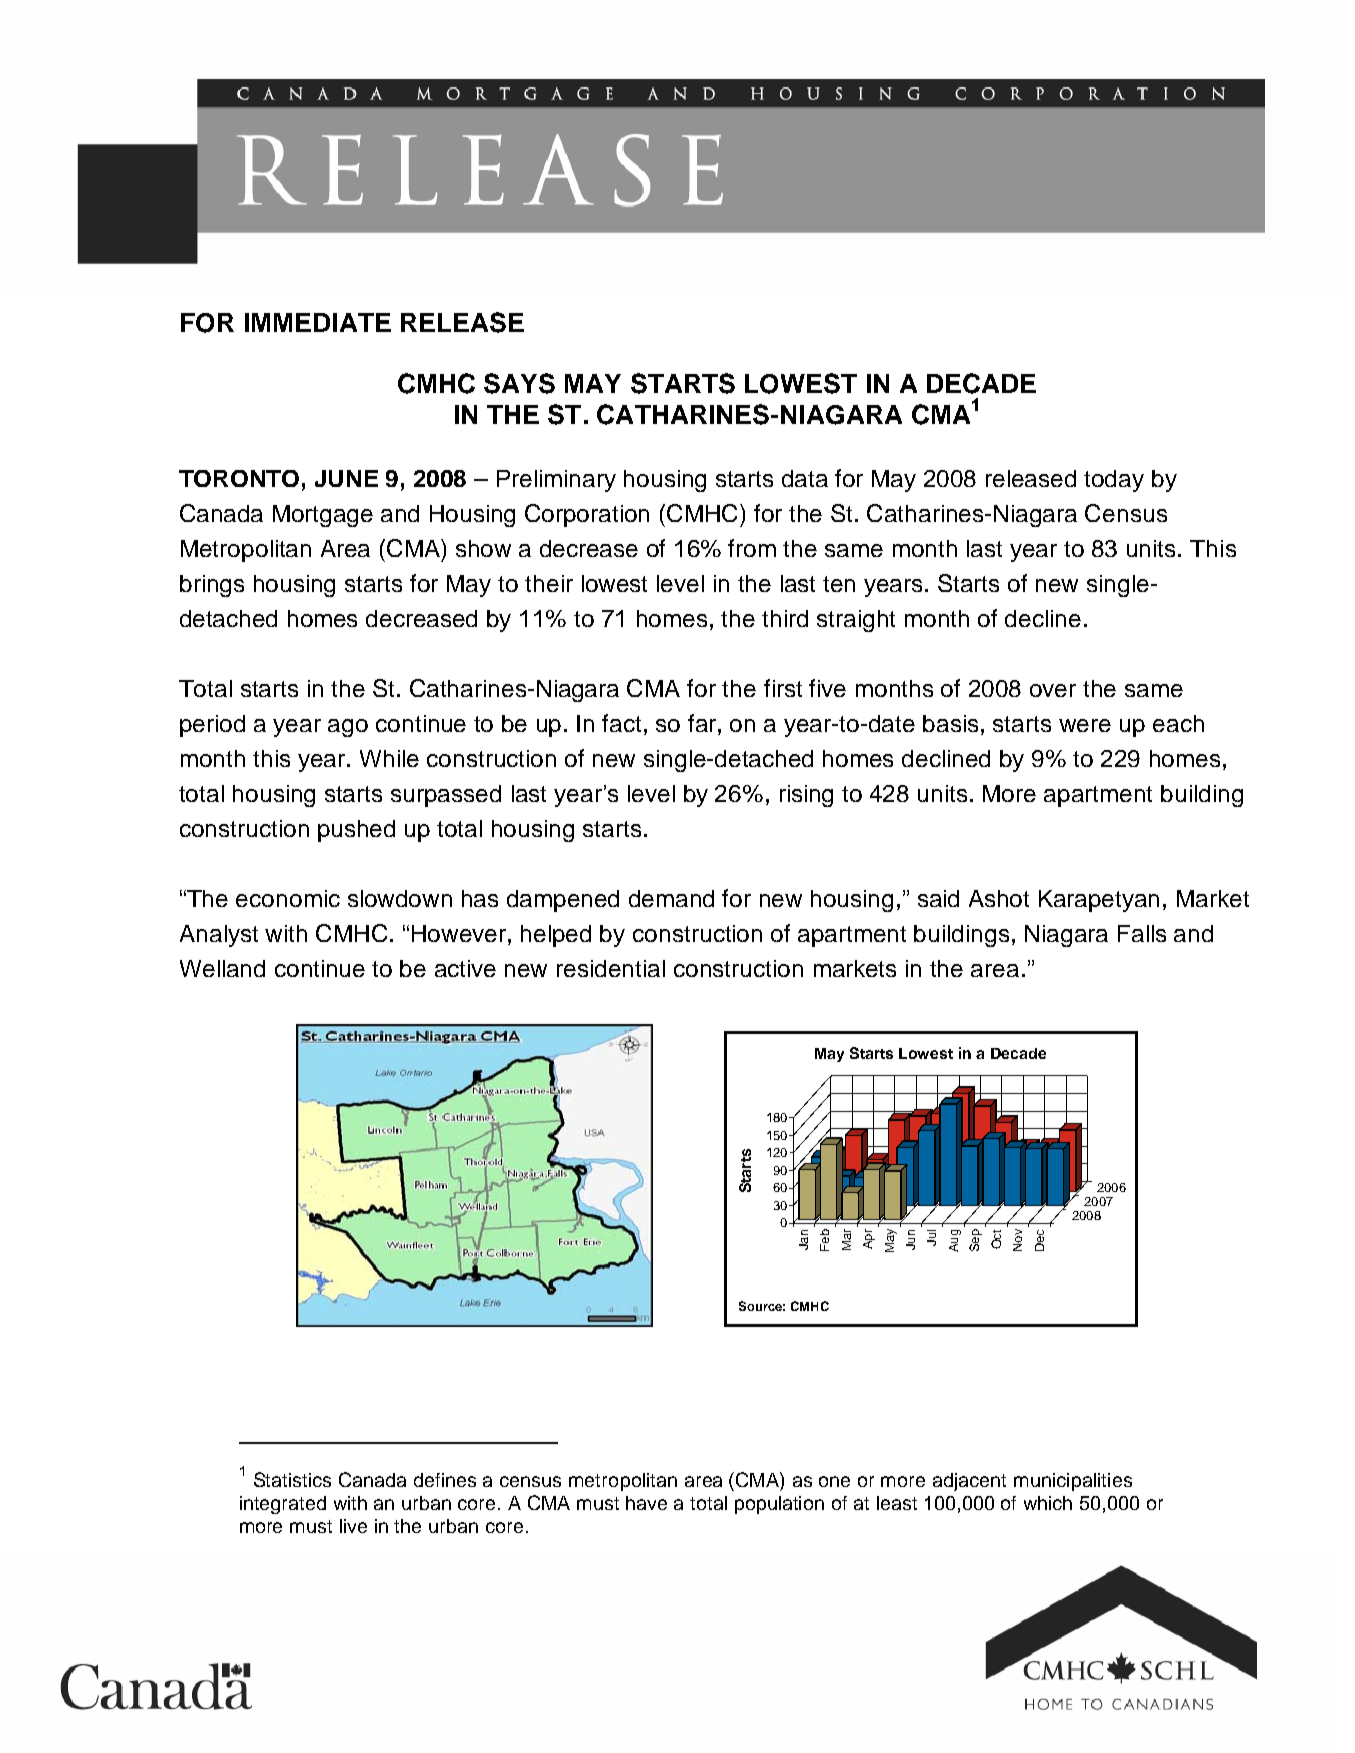  I want to click on IMMEDIATE, so click(318, 322).
